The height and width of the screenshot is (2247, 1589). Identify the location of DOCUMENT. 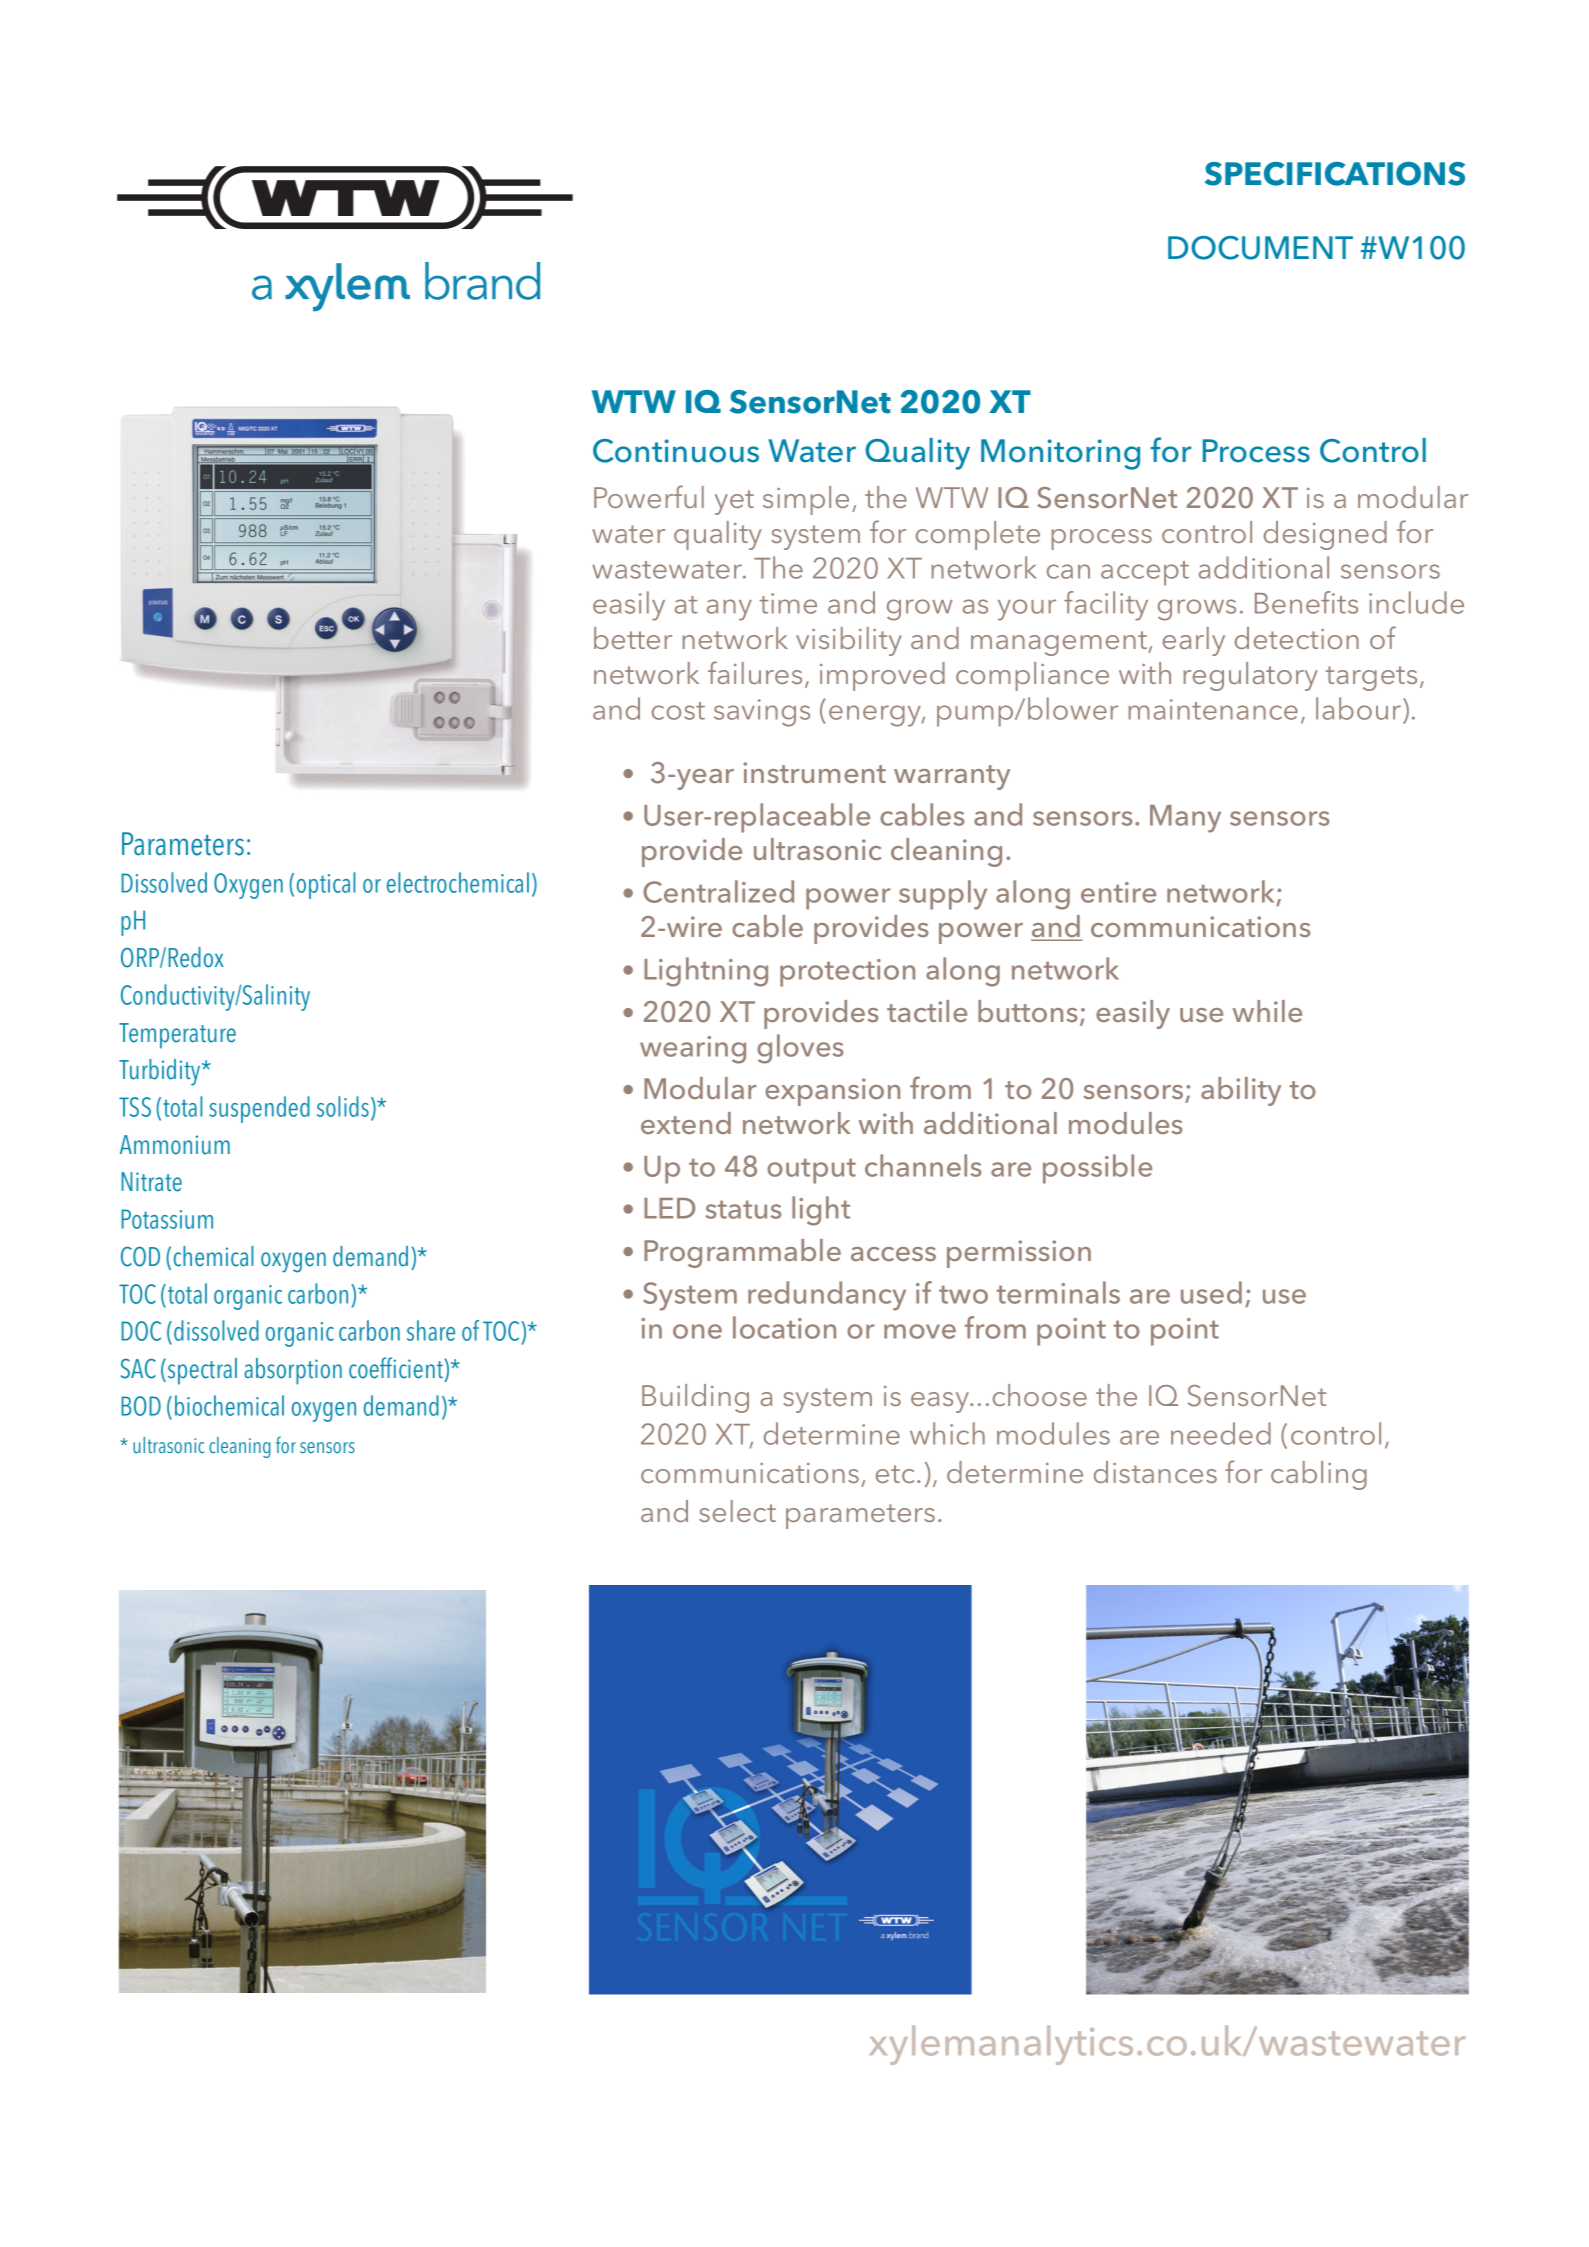
(1260, 248).
